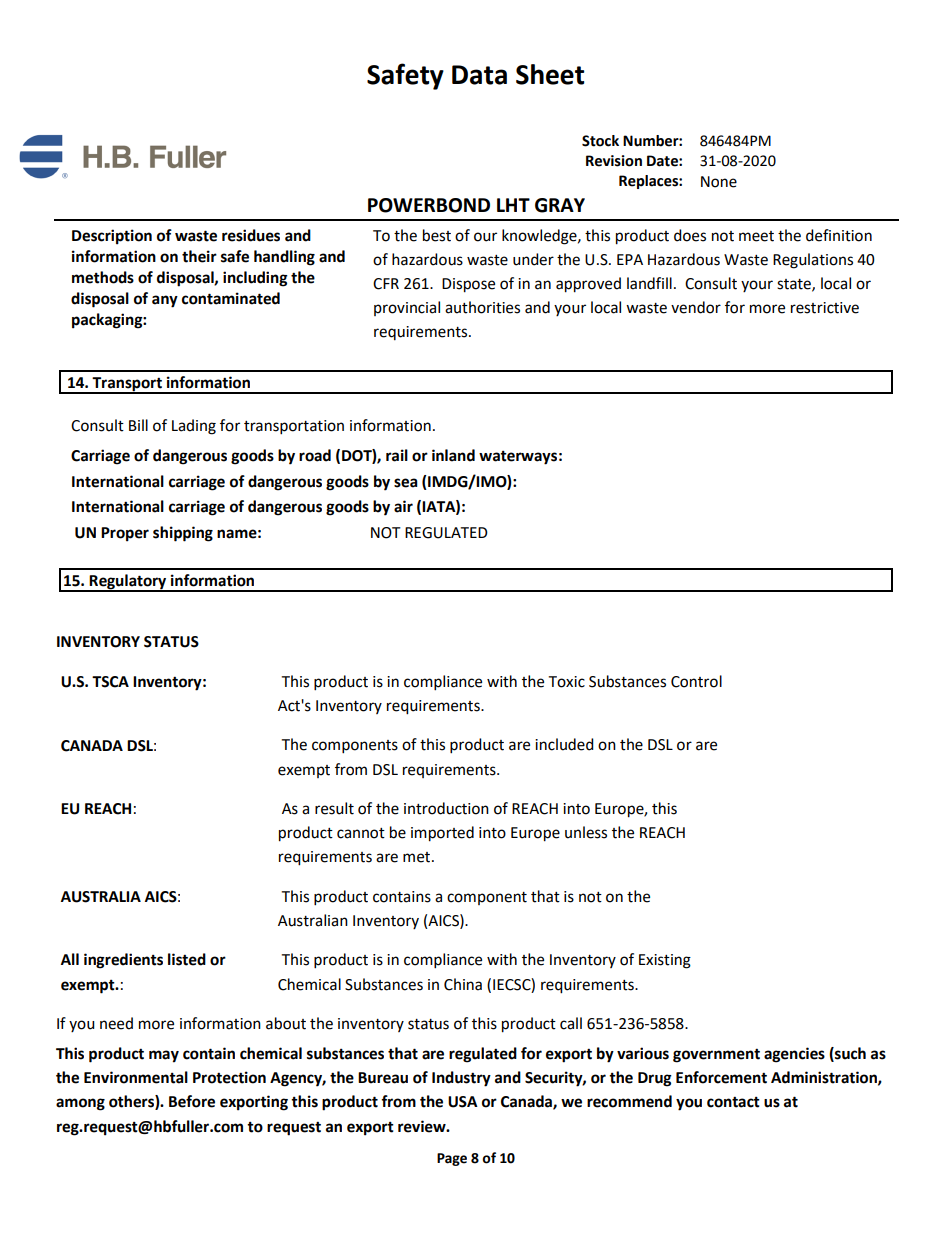 Image resolution: width=952 pixels, height=1233 pixels. Describe the element at coordinates (719, 182) in the screenshot. I see `None` at that location.
